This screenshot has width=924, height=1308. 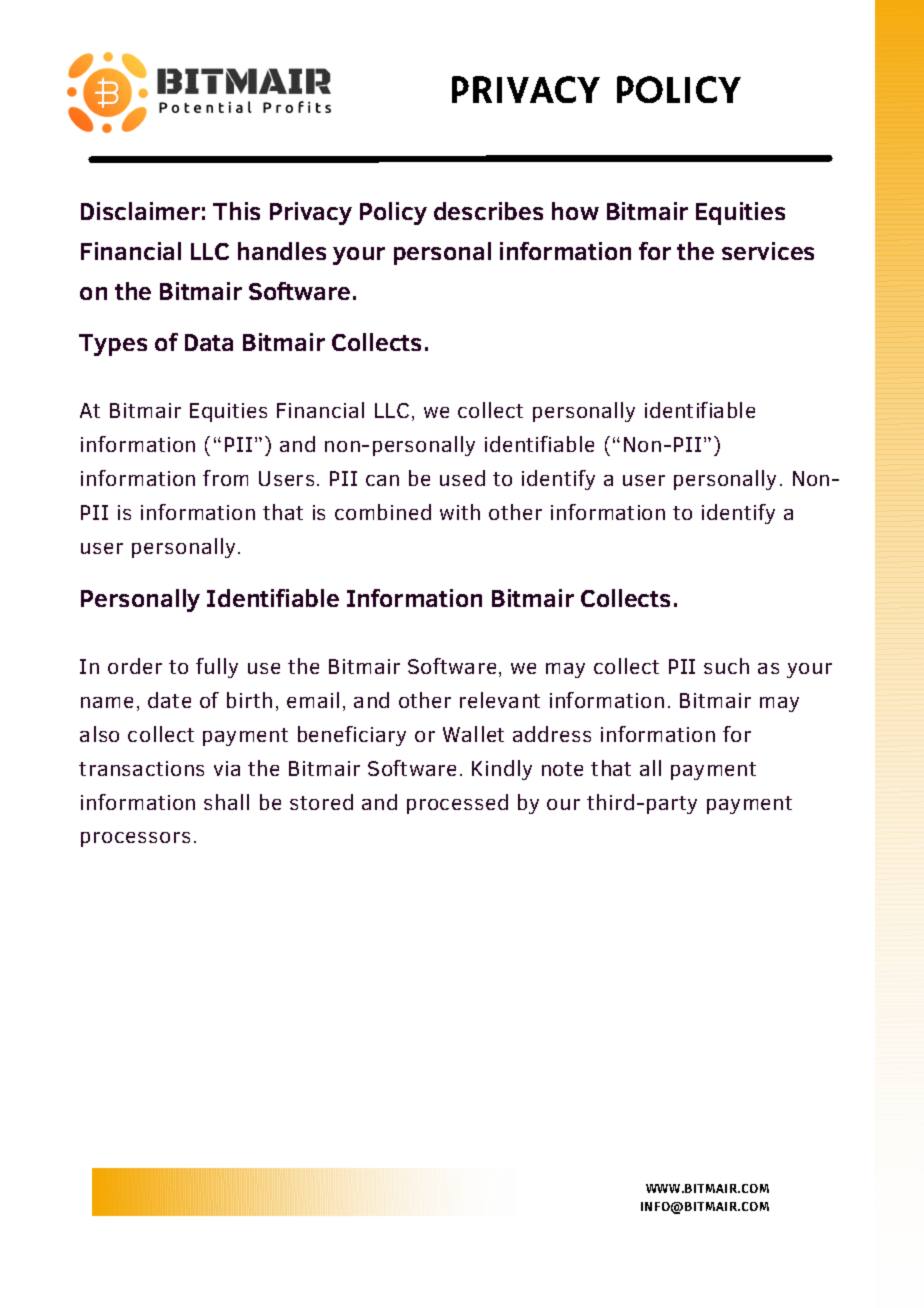 I want to click on processors, so click(x=135, y=839).
